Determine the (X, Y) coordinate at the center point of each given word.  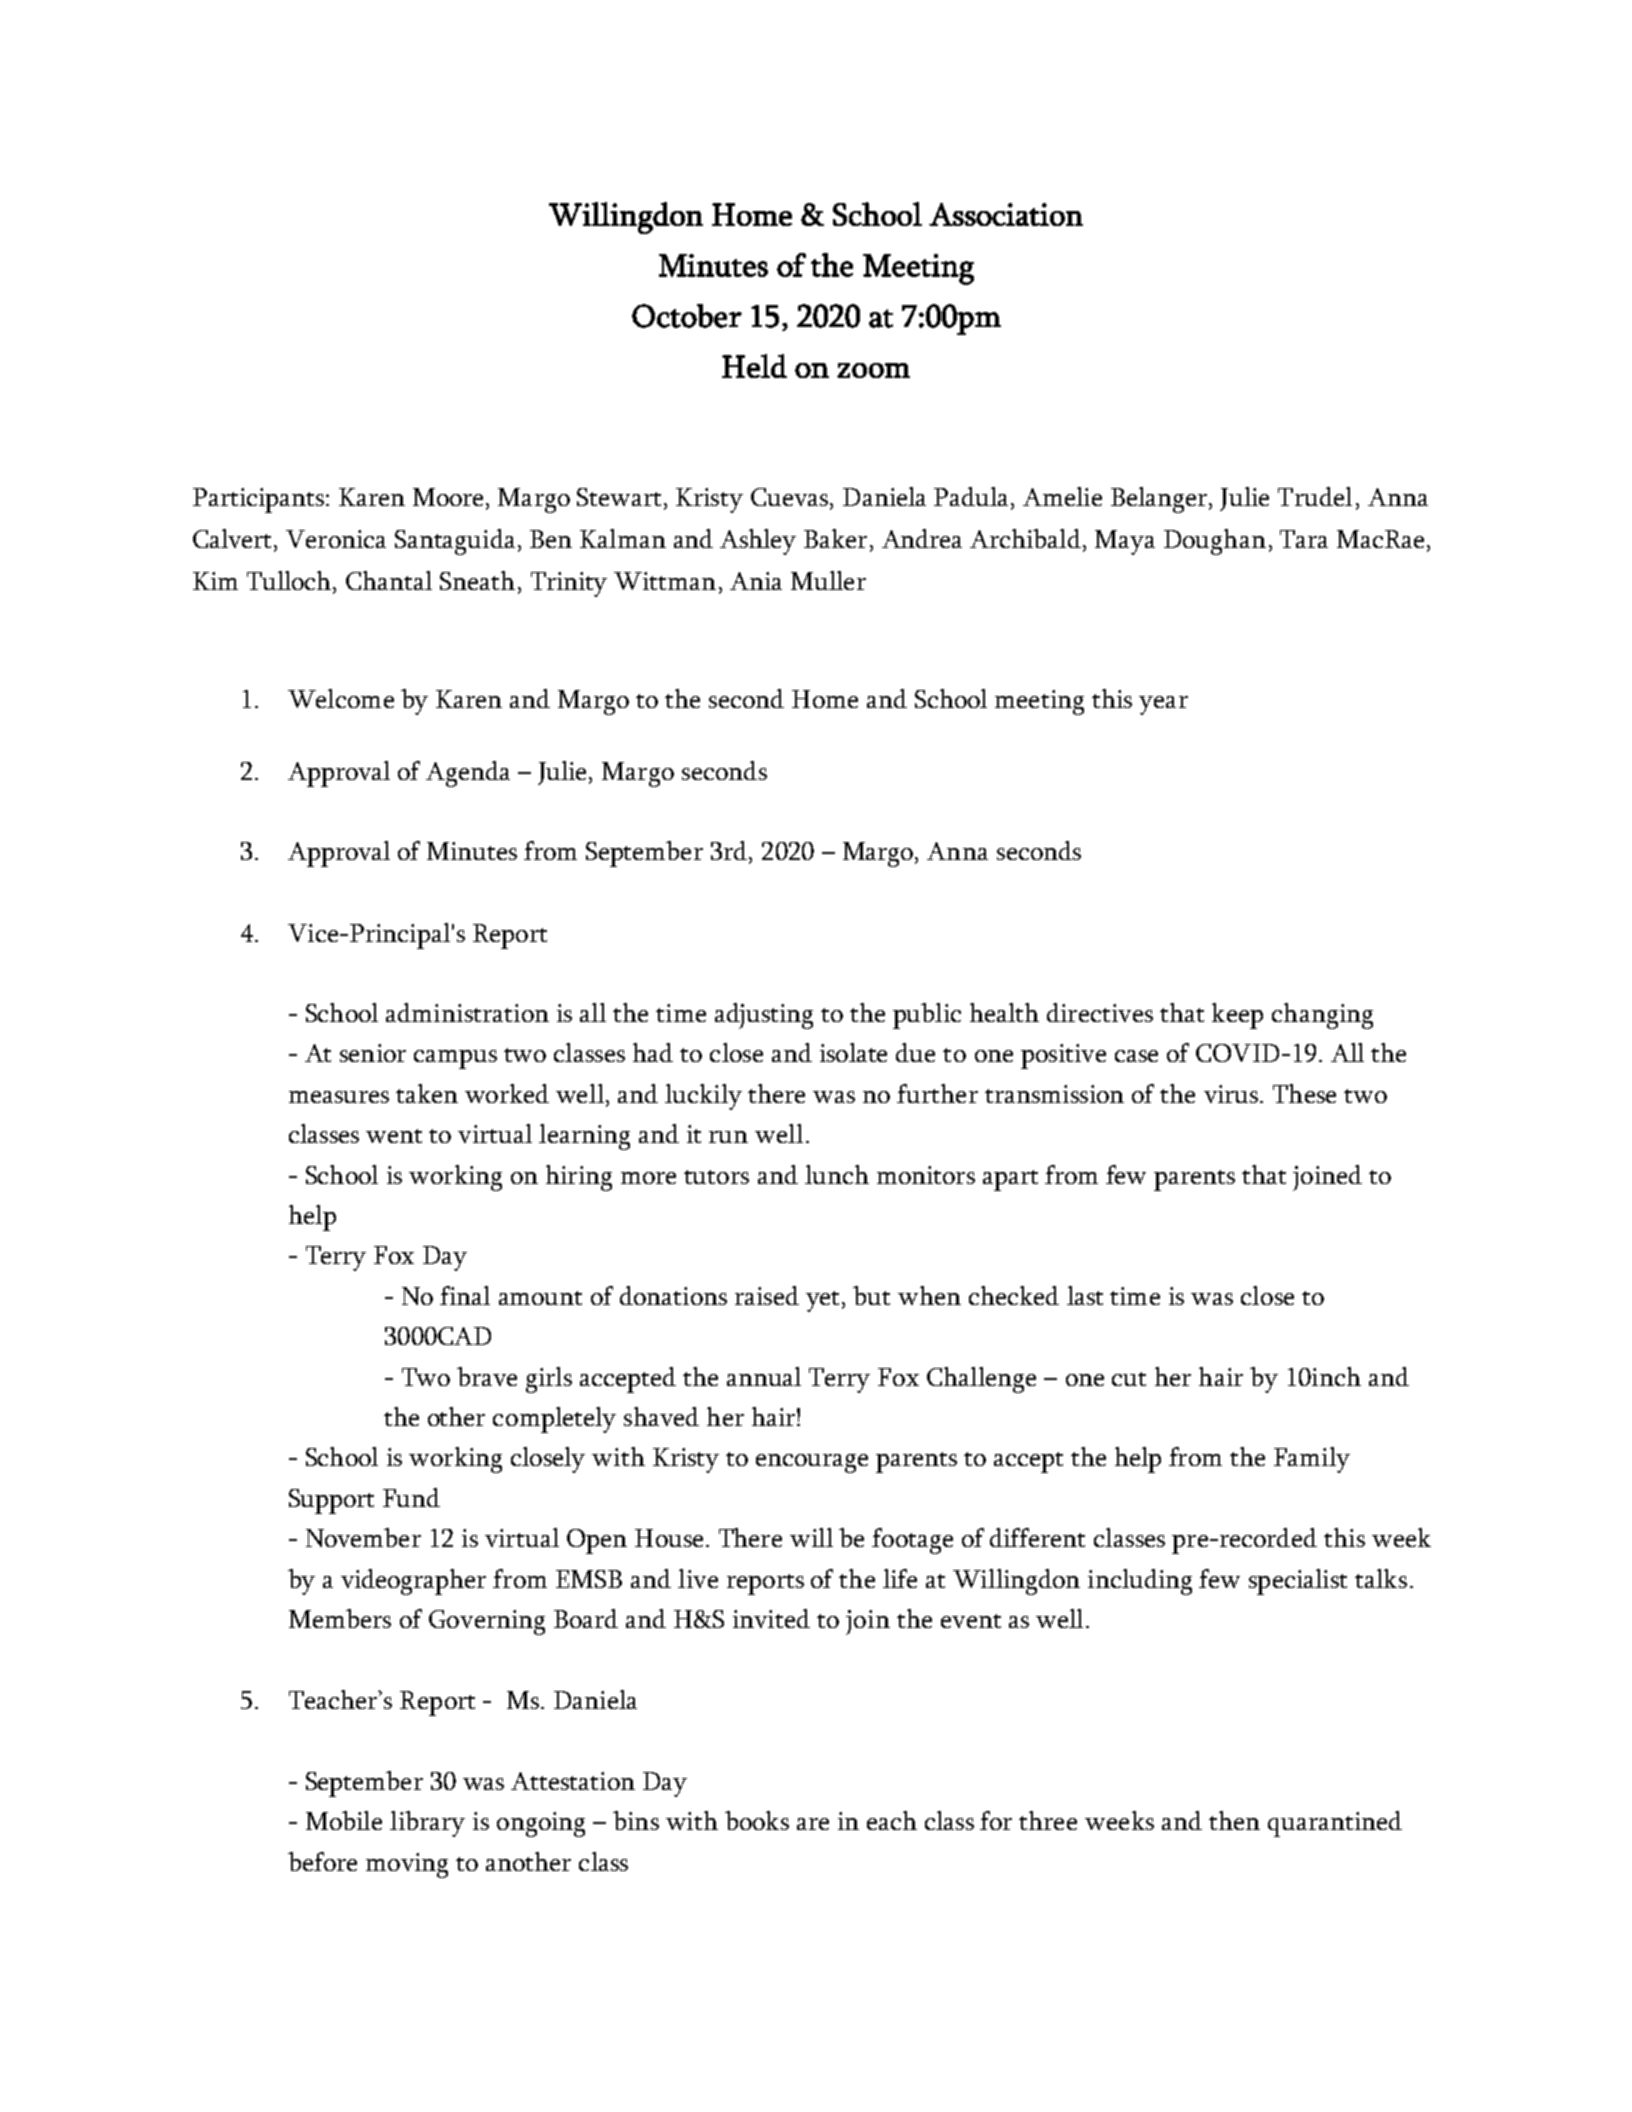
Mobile (344, 1820)
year (1163, 705)
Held (754, 366)
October (687, 316)
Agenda (468, 774)
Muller (828, 580)
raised (767, 1295)
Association (1006, 214)
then (1234, 1820)
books (757, 1820)
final (465, 1295)
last (1085, 1295)
